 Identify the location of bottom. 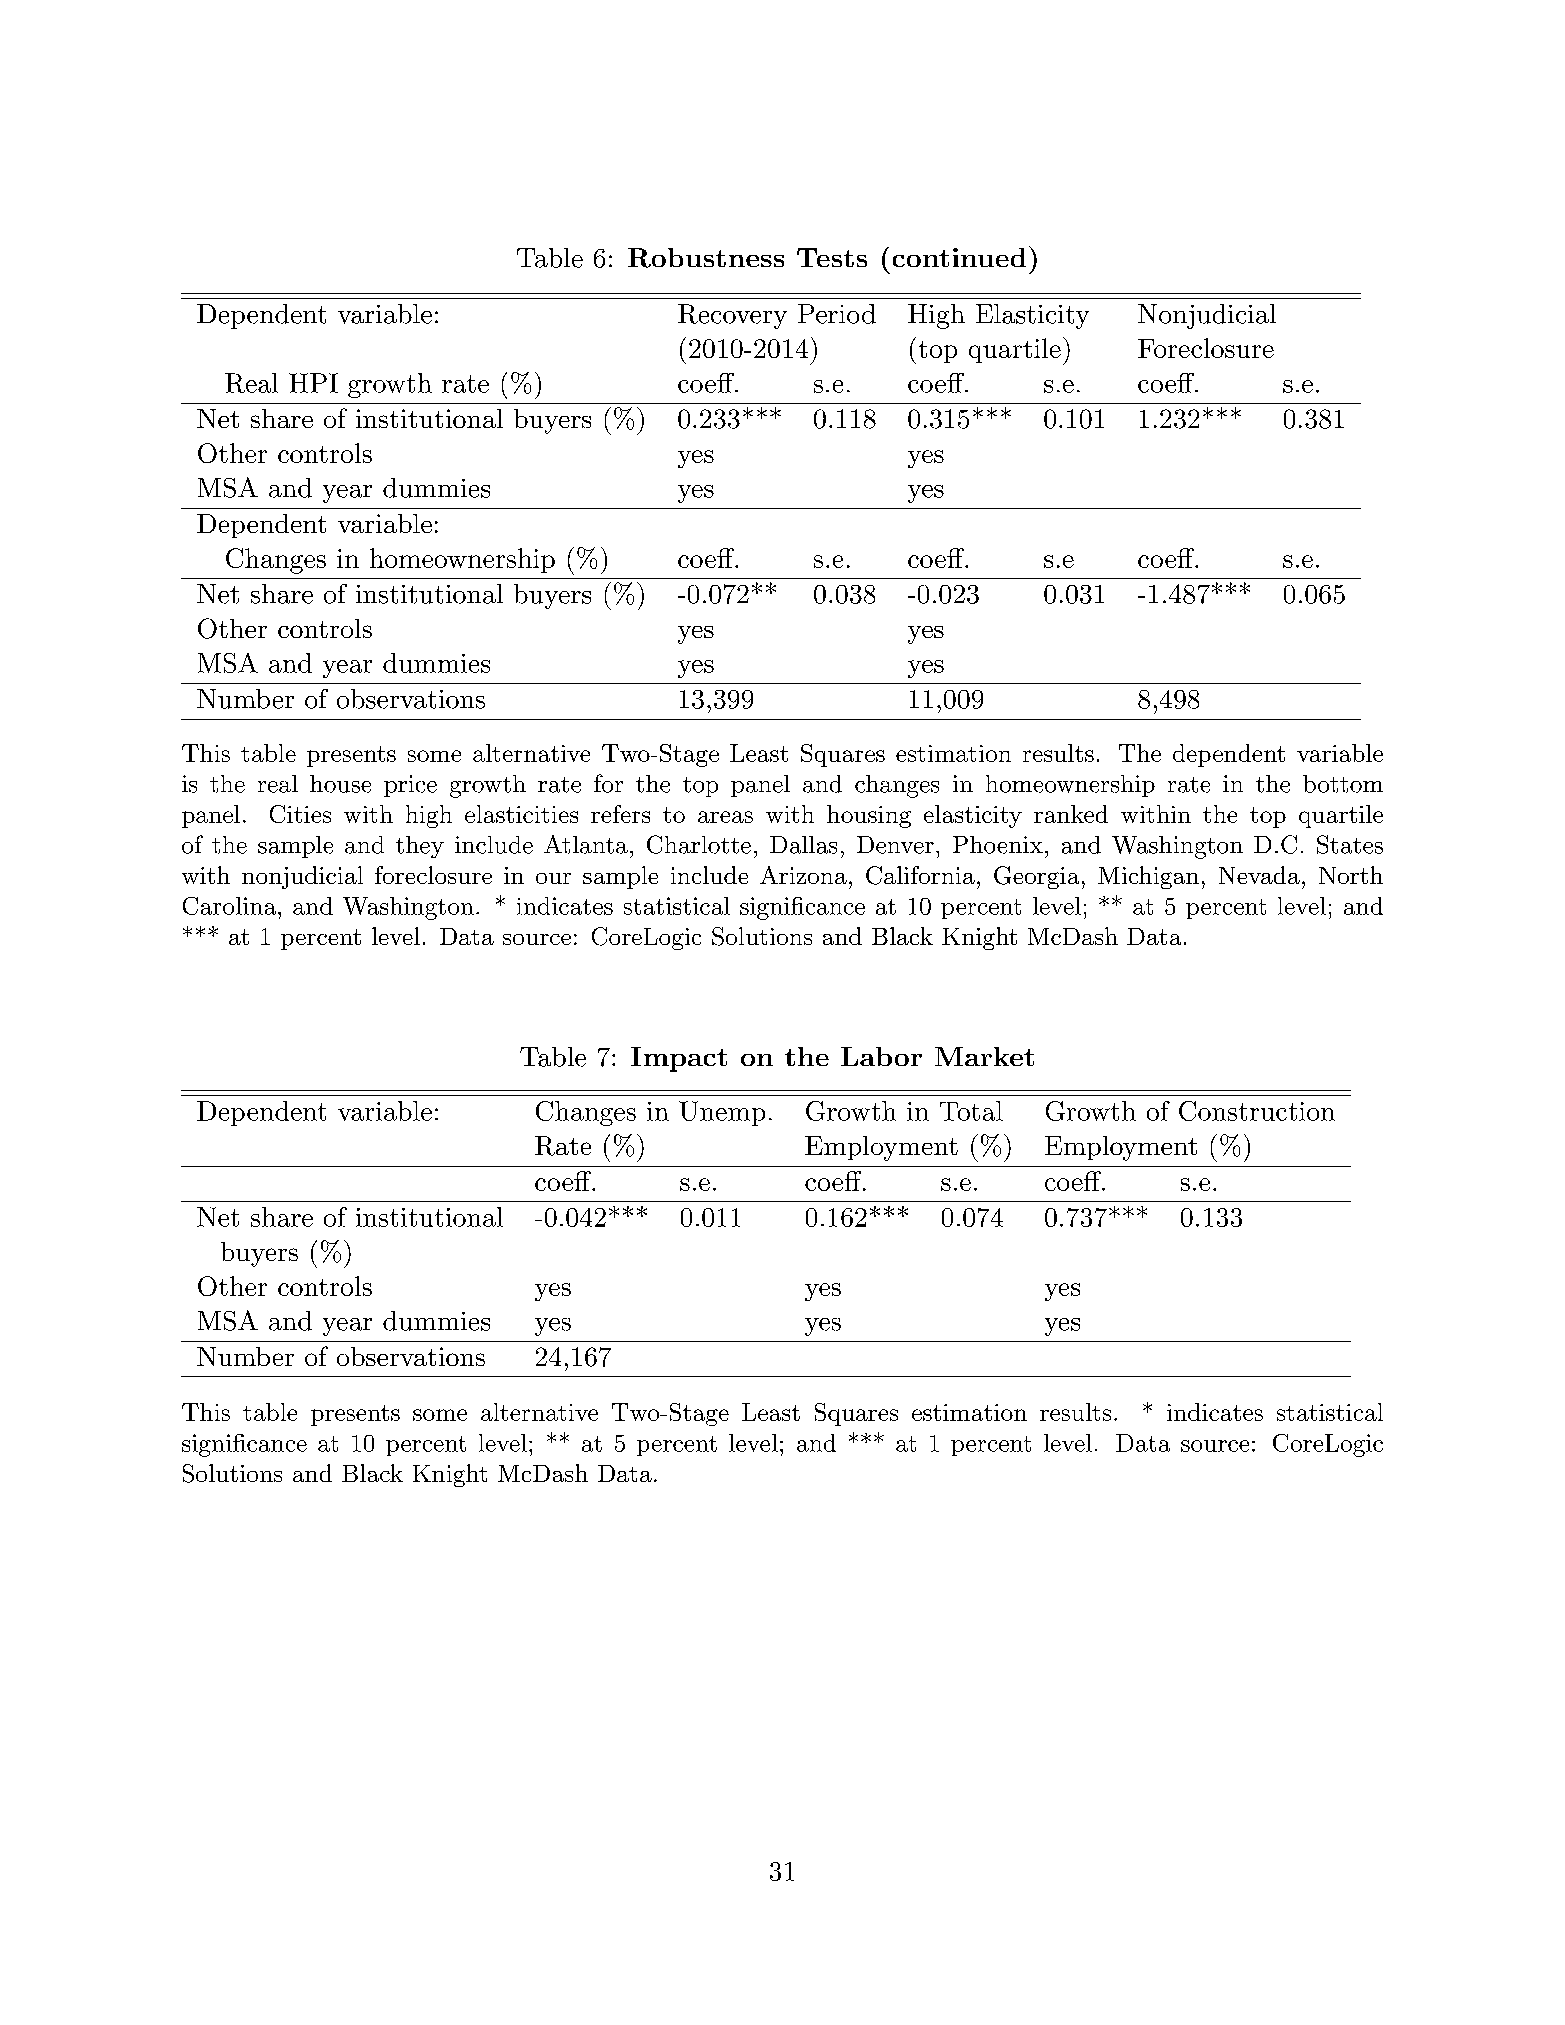
(1343, 784).
